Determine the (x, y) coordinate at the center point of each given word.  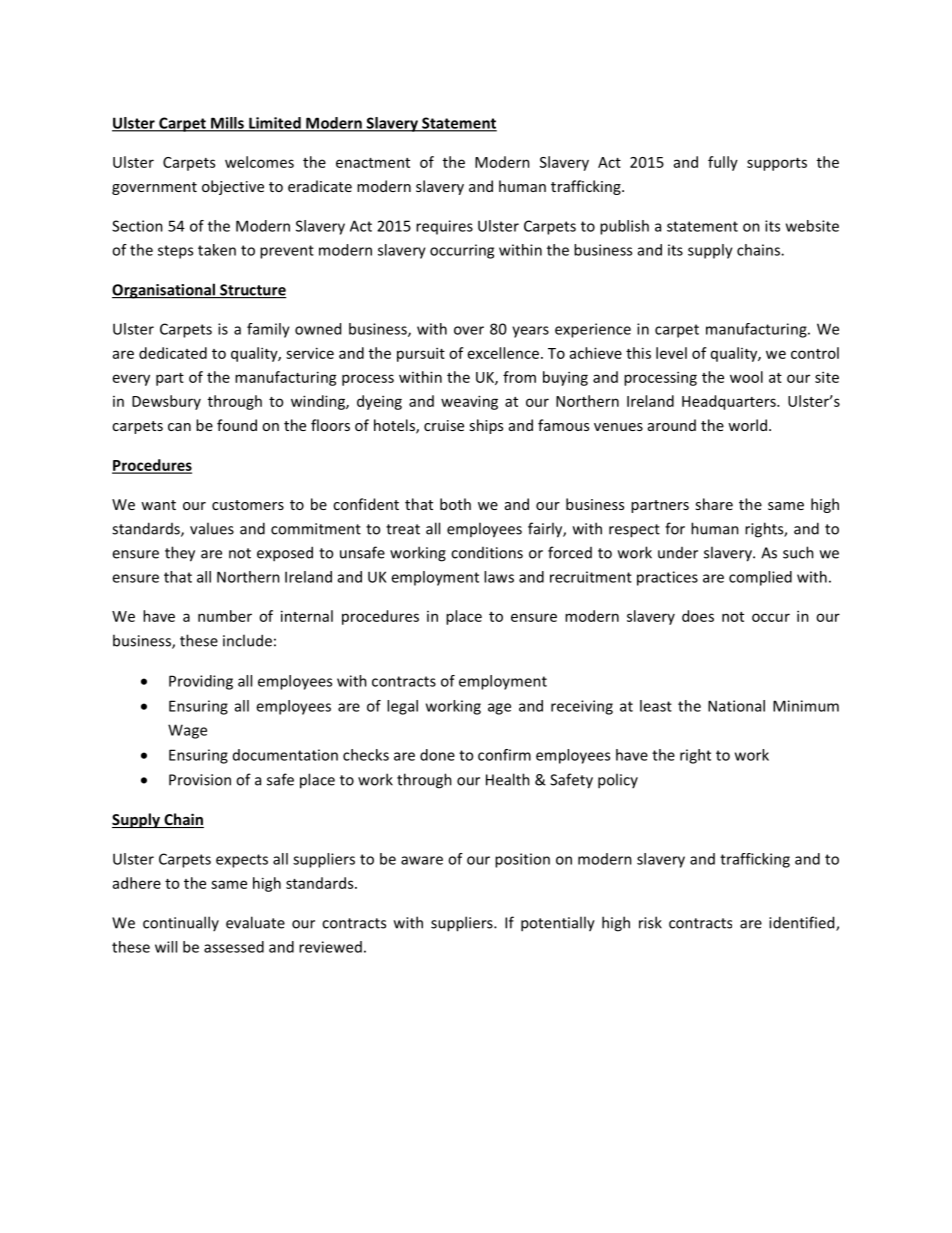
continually (181, 923)
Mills (227, 124)
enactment (373, 163)
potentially (558, 924)
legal (402, 707)
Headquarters (730, 402)
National (736, 706)
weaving (469, 402)
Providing (201, 682)
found (237, 425)
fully (723, 163)
